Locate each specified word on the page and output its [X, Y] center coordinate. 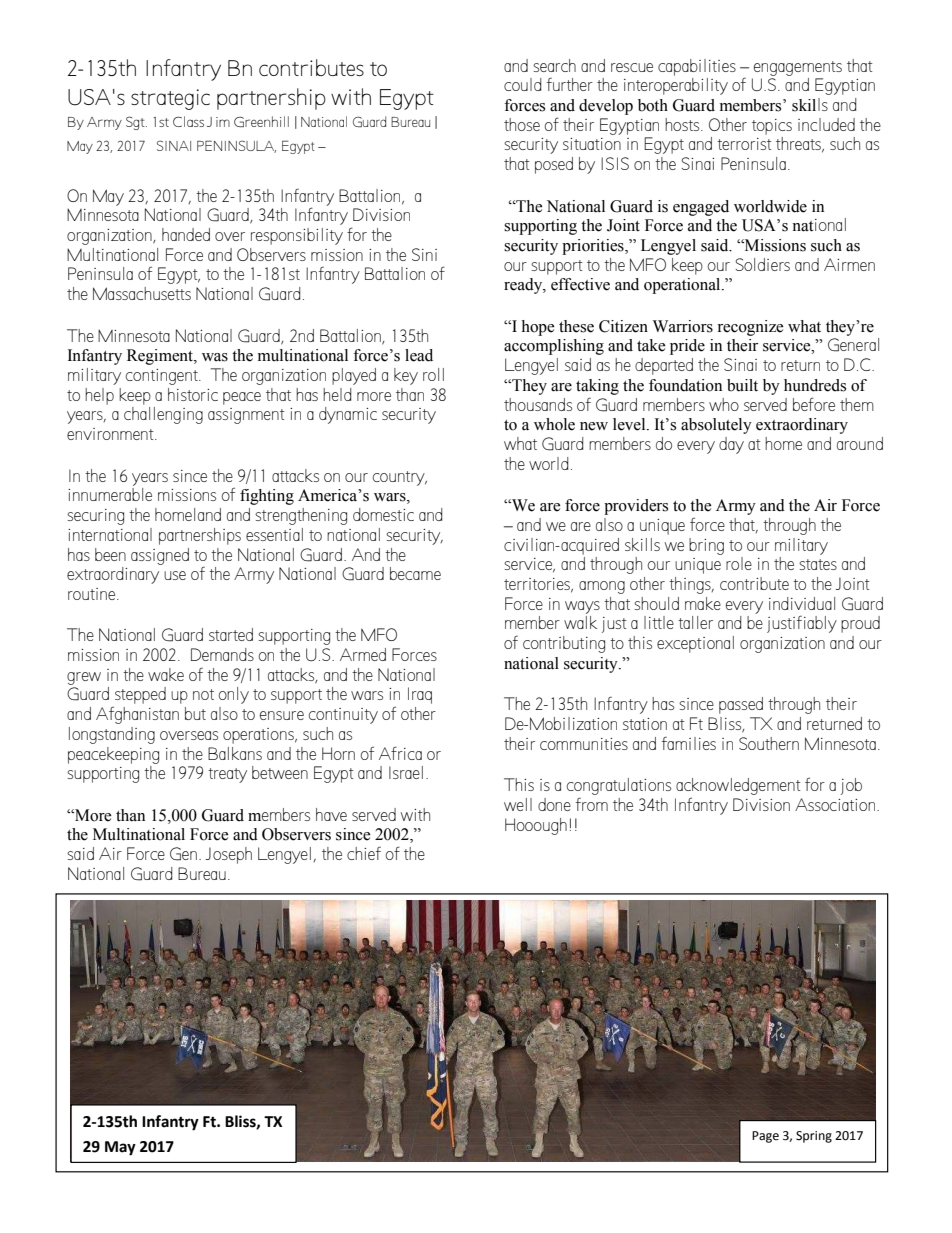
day [731, 445]
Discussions [110, 1122]
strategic [170, 99]
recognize [750, 328]
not [203, 694]
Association [835, 804]
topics [772, 127]
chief [364, 853]
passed [741, 705]
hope [538, 328]
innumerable [110, 494]
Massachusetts [142, 293]
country [400, 478]
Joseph [229, 855]
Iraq [420, 695]
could [523, 84]
